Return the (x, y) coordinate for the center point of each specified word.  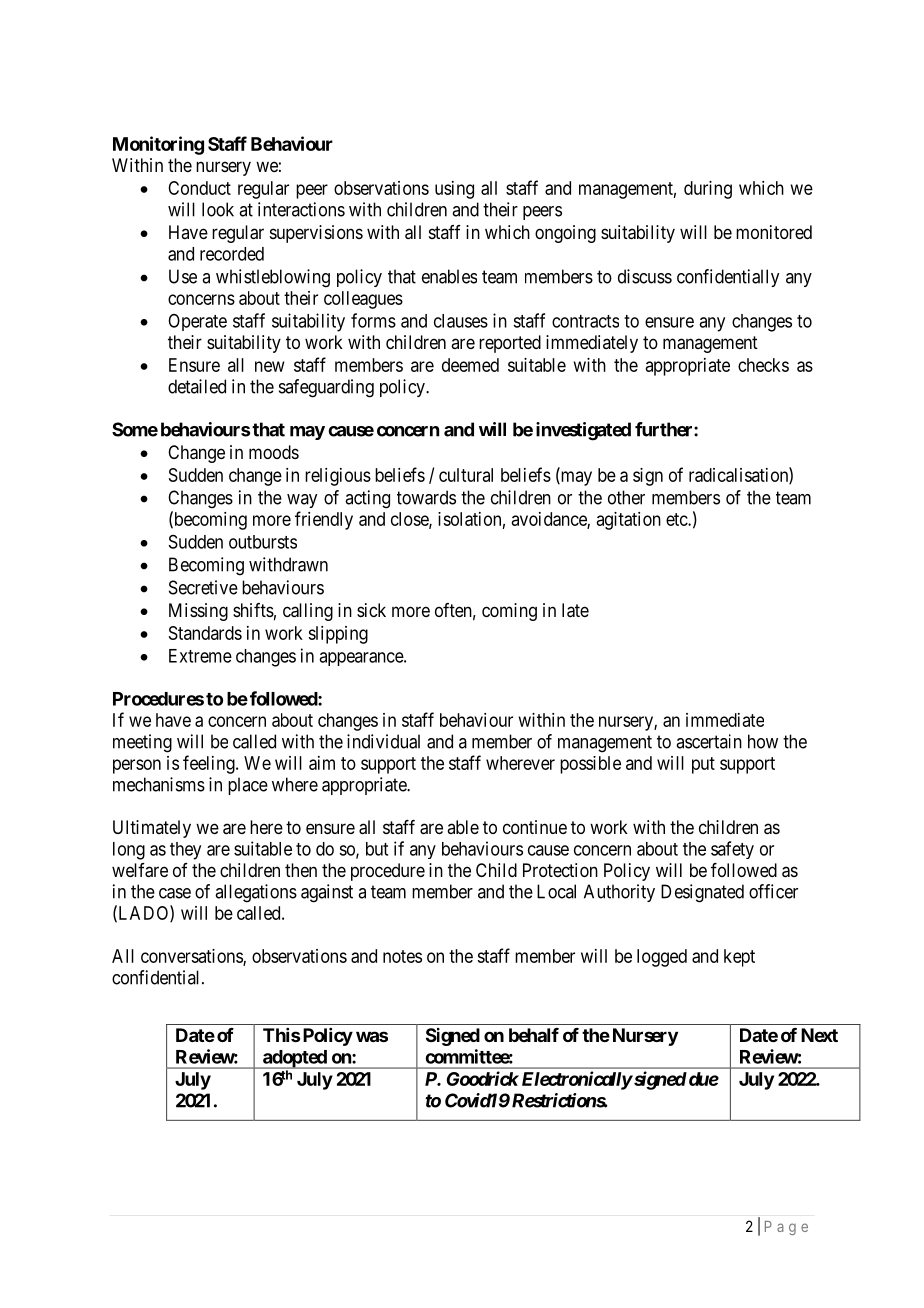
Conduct (199, 188)
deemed (470, 365)
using (454, 190)
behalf (534, 1035)
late (575, 610)
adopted (294, 1059)
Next (819, 1035)
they (185, 851)
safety (732, 850)
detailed (197, 386)
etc (677, 519)
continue (535, 827)
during (708, 190)
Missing (198, 612)
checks (763, 365)
